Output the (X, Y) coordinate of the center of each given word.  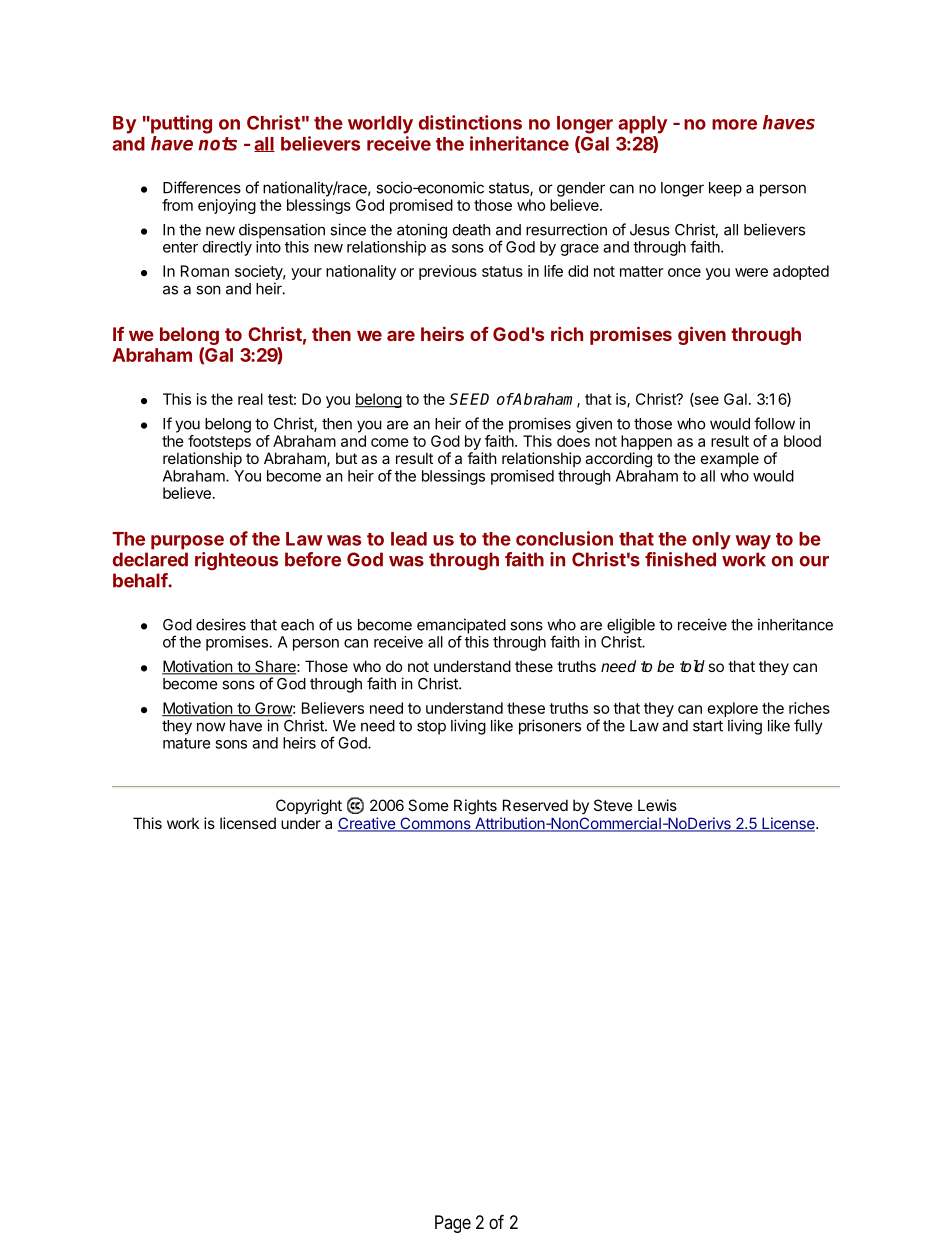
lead (409, 539)
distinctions (470, 122)
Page (453, 1224)
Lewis (657, 805)
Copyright (309, 807)
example (730, 459)
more (734, 124)
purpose (187, 542)
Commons (435, 824)
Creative (367, 824)
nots (217, 144)
